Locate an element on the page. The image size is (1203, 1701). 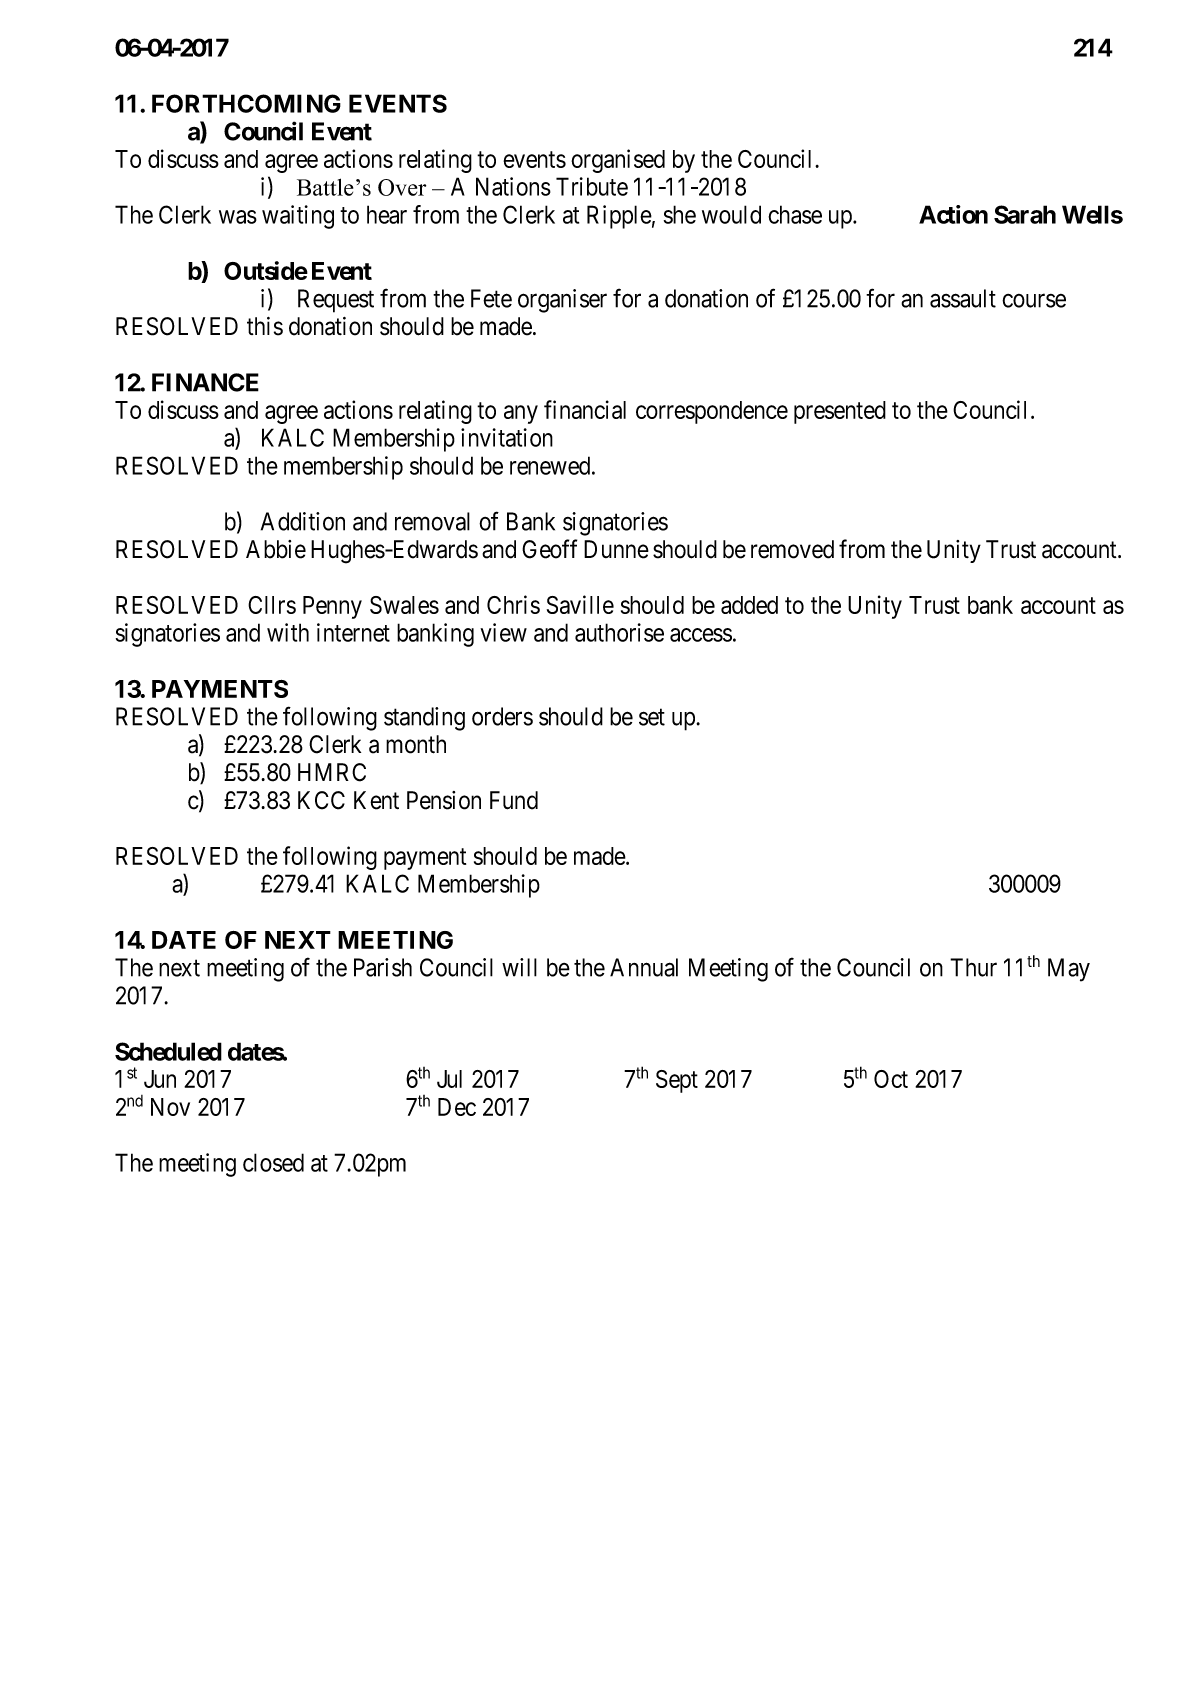
added is located at coordinates (749, 605).
